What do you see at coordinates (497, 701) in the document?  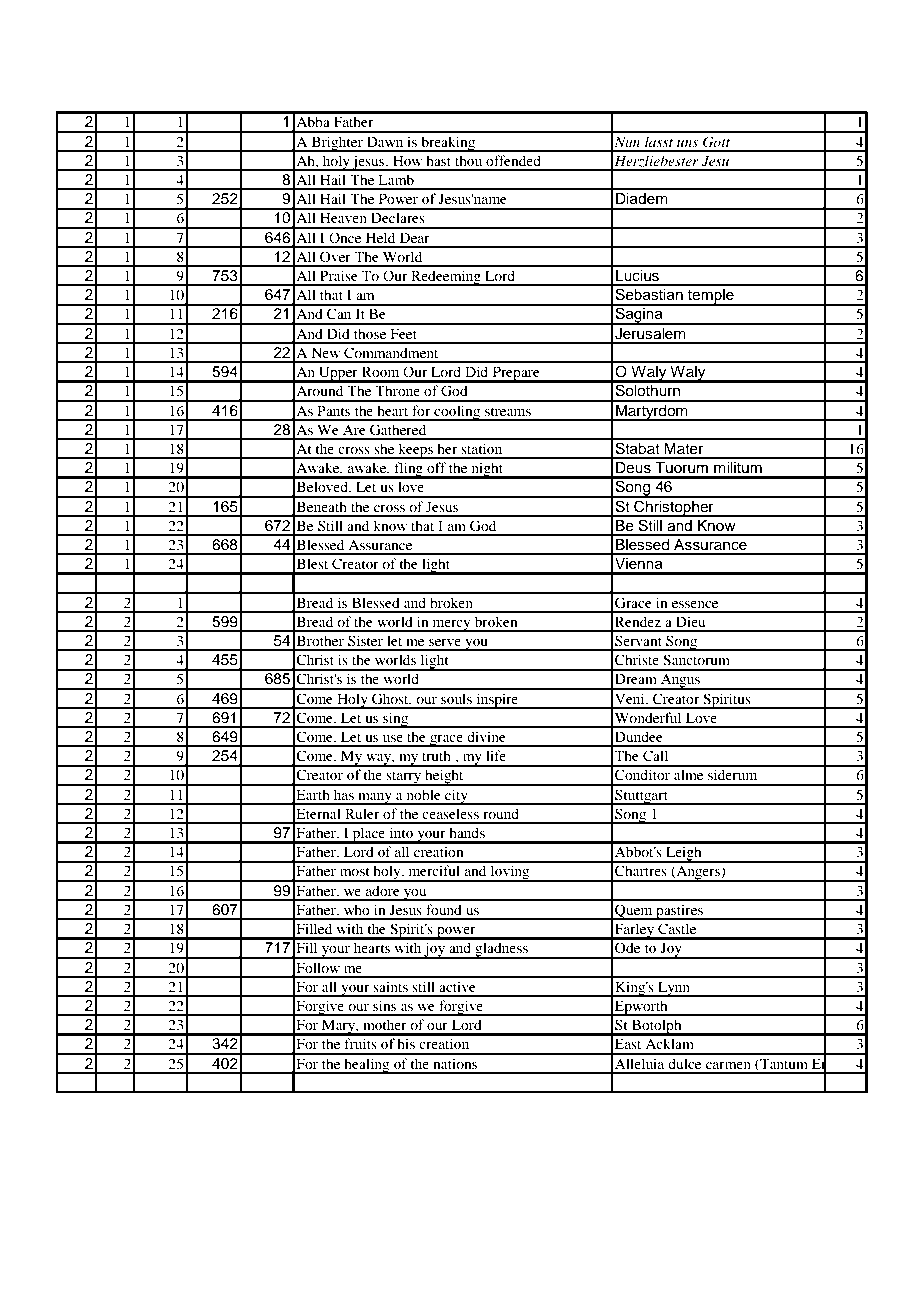 I see `inspire` at bounding box center [497, 701].
